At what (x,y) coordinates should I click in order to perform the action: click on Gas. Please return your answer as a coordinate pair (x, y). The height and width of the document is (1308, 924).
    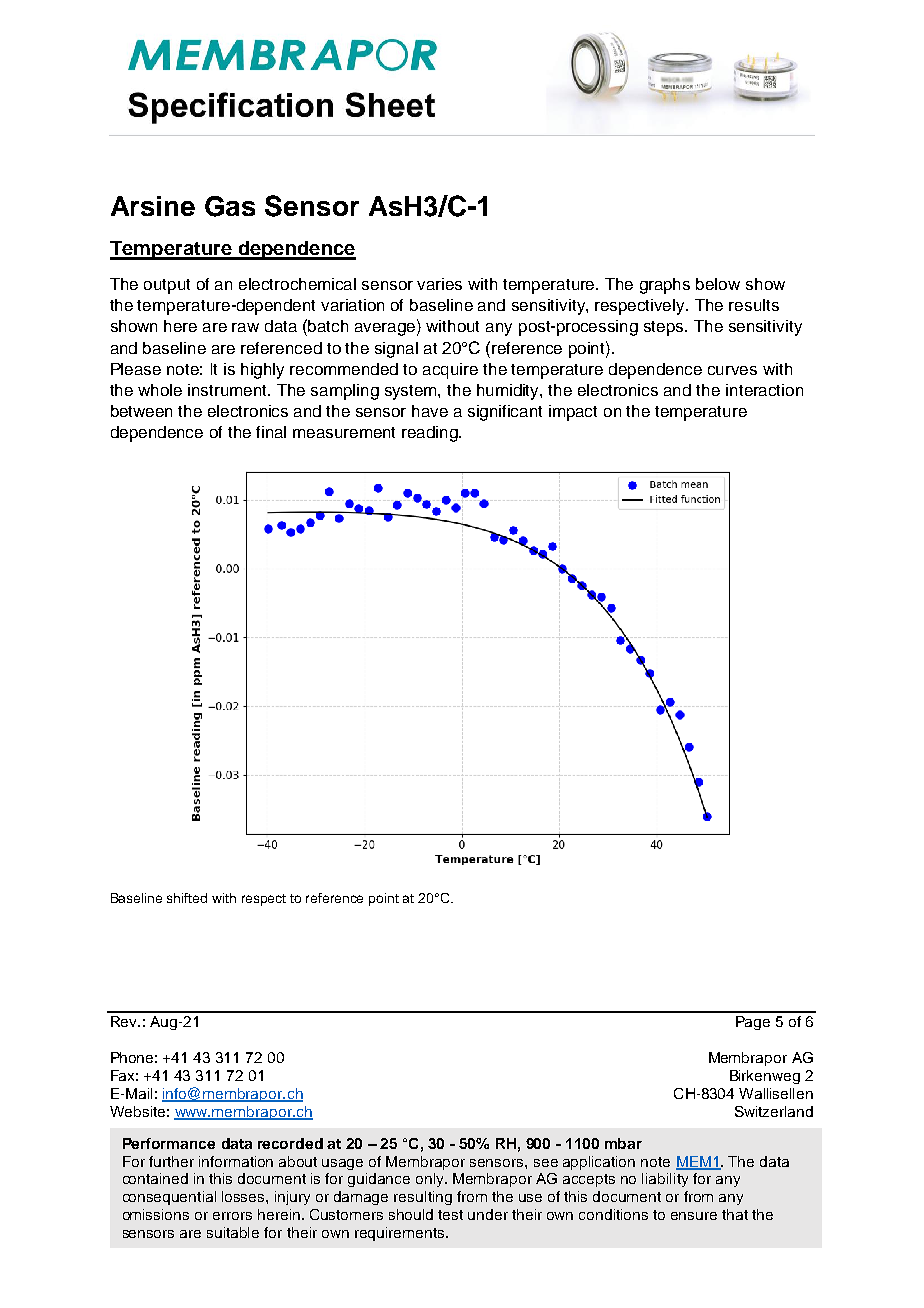
    Looking at the image, I should click on (230, 206).
